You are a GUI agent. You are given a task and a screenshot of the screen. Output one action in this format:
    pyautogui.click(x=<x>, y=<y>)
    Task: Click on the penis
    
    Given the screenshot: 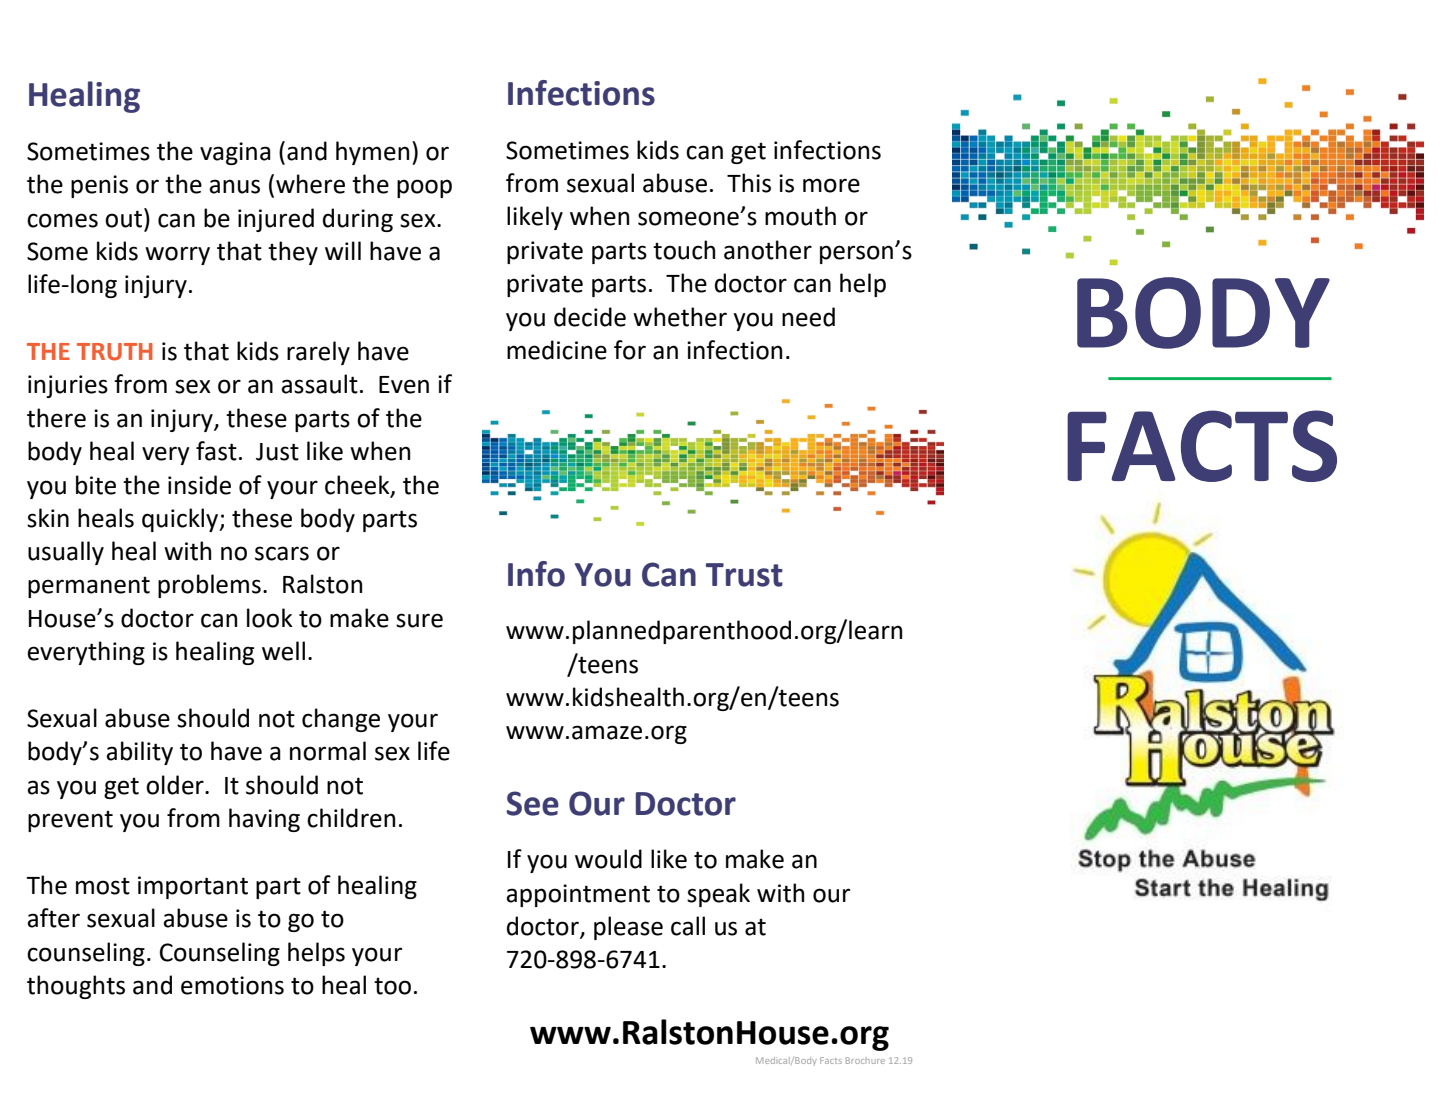 What is the action you would take?
    pyautogui.click(x=99, y=186)
